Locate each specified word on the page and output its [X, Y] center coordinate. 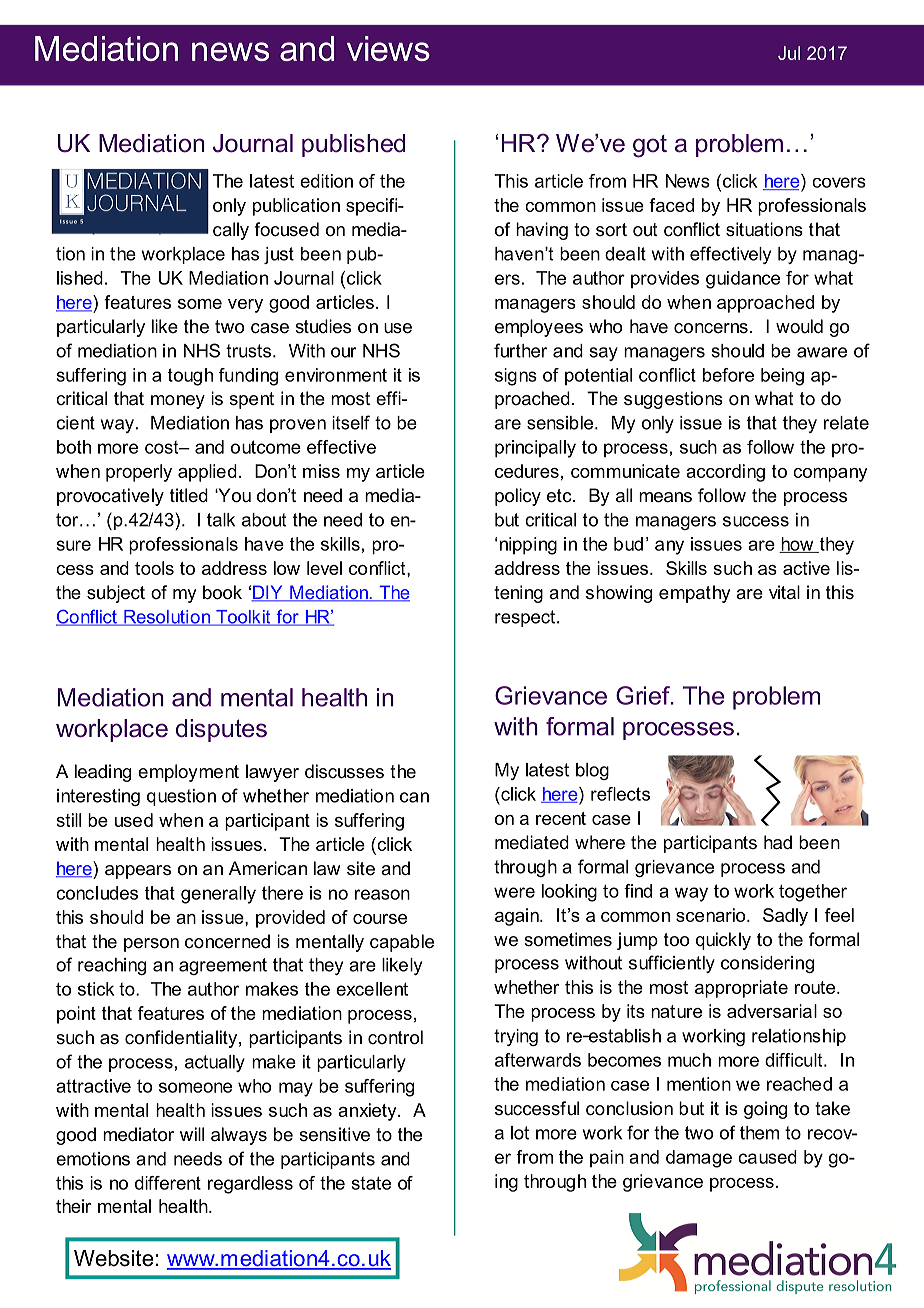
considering [767, 964]
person [151, 945]
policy [518, 497]
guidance [743, 280]
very [245, 306]
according [725, 473]
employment [188, 773]
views [388, 48]
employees [539, 328]
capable [402, 943]
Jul [789, 53]
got [650, 146]
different [168, 1183]
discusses [344, 771]
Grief [644, 695]
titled [189, 495]
